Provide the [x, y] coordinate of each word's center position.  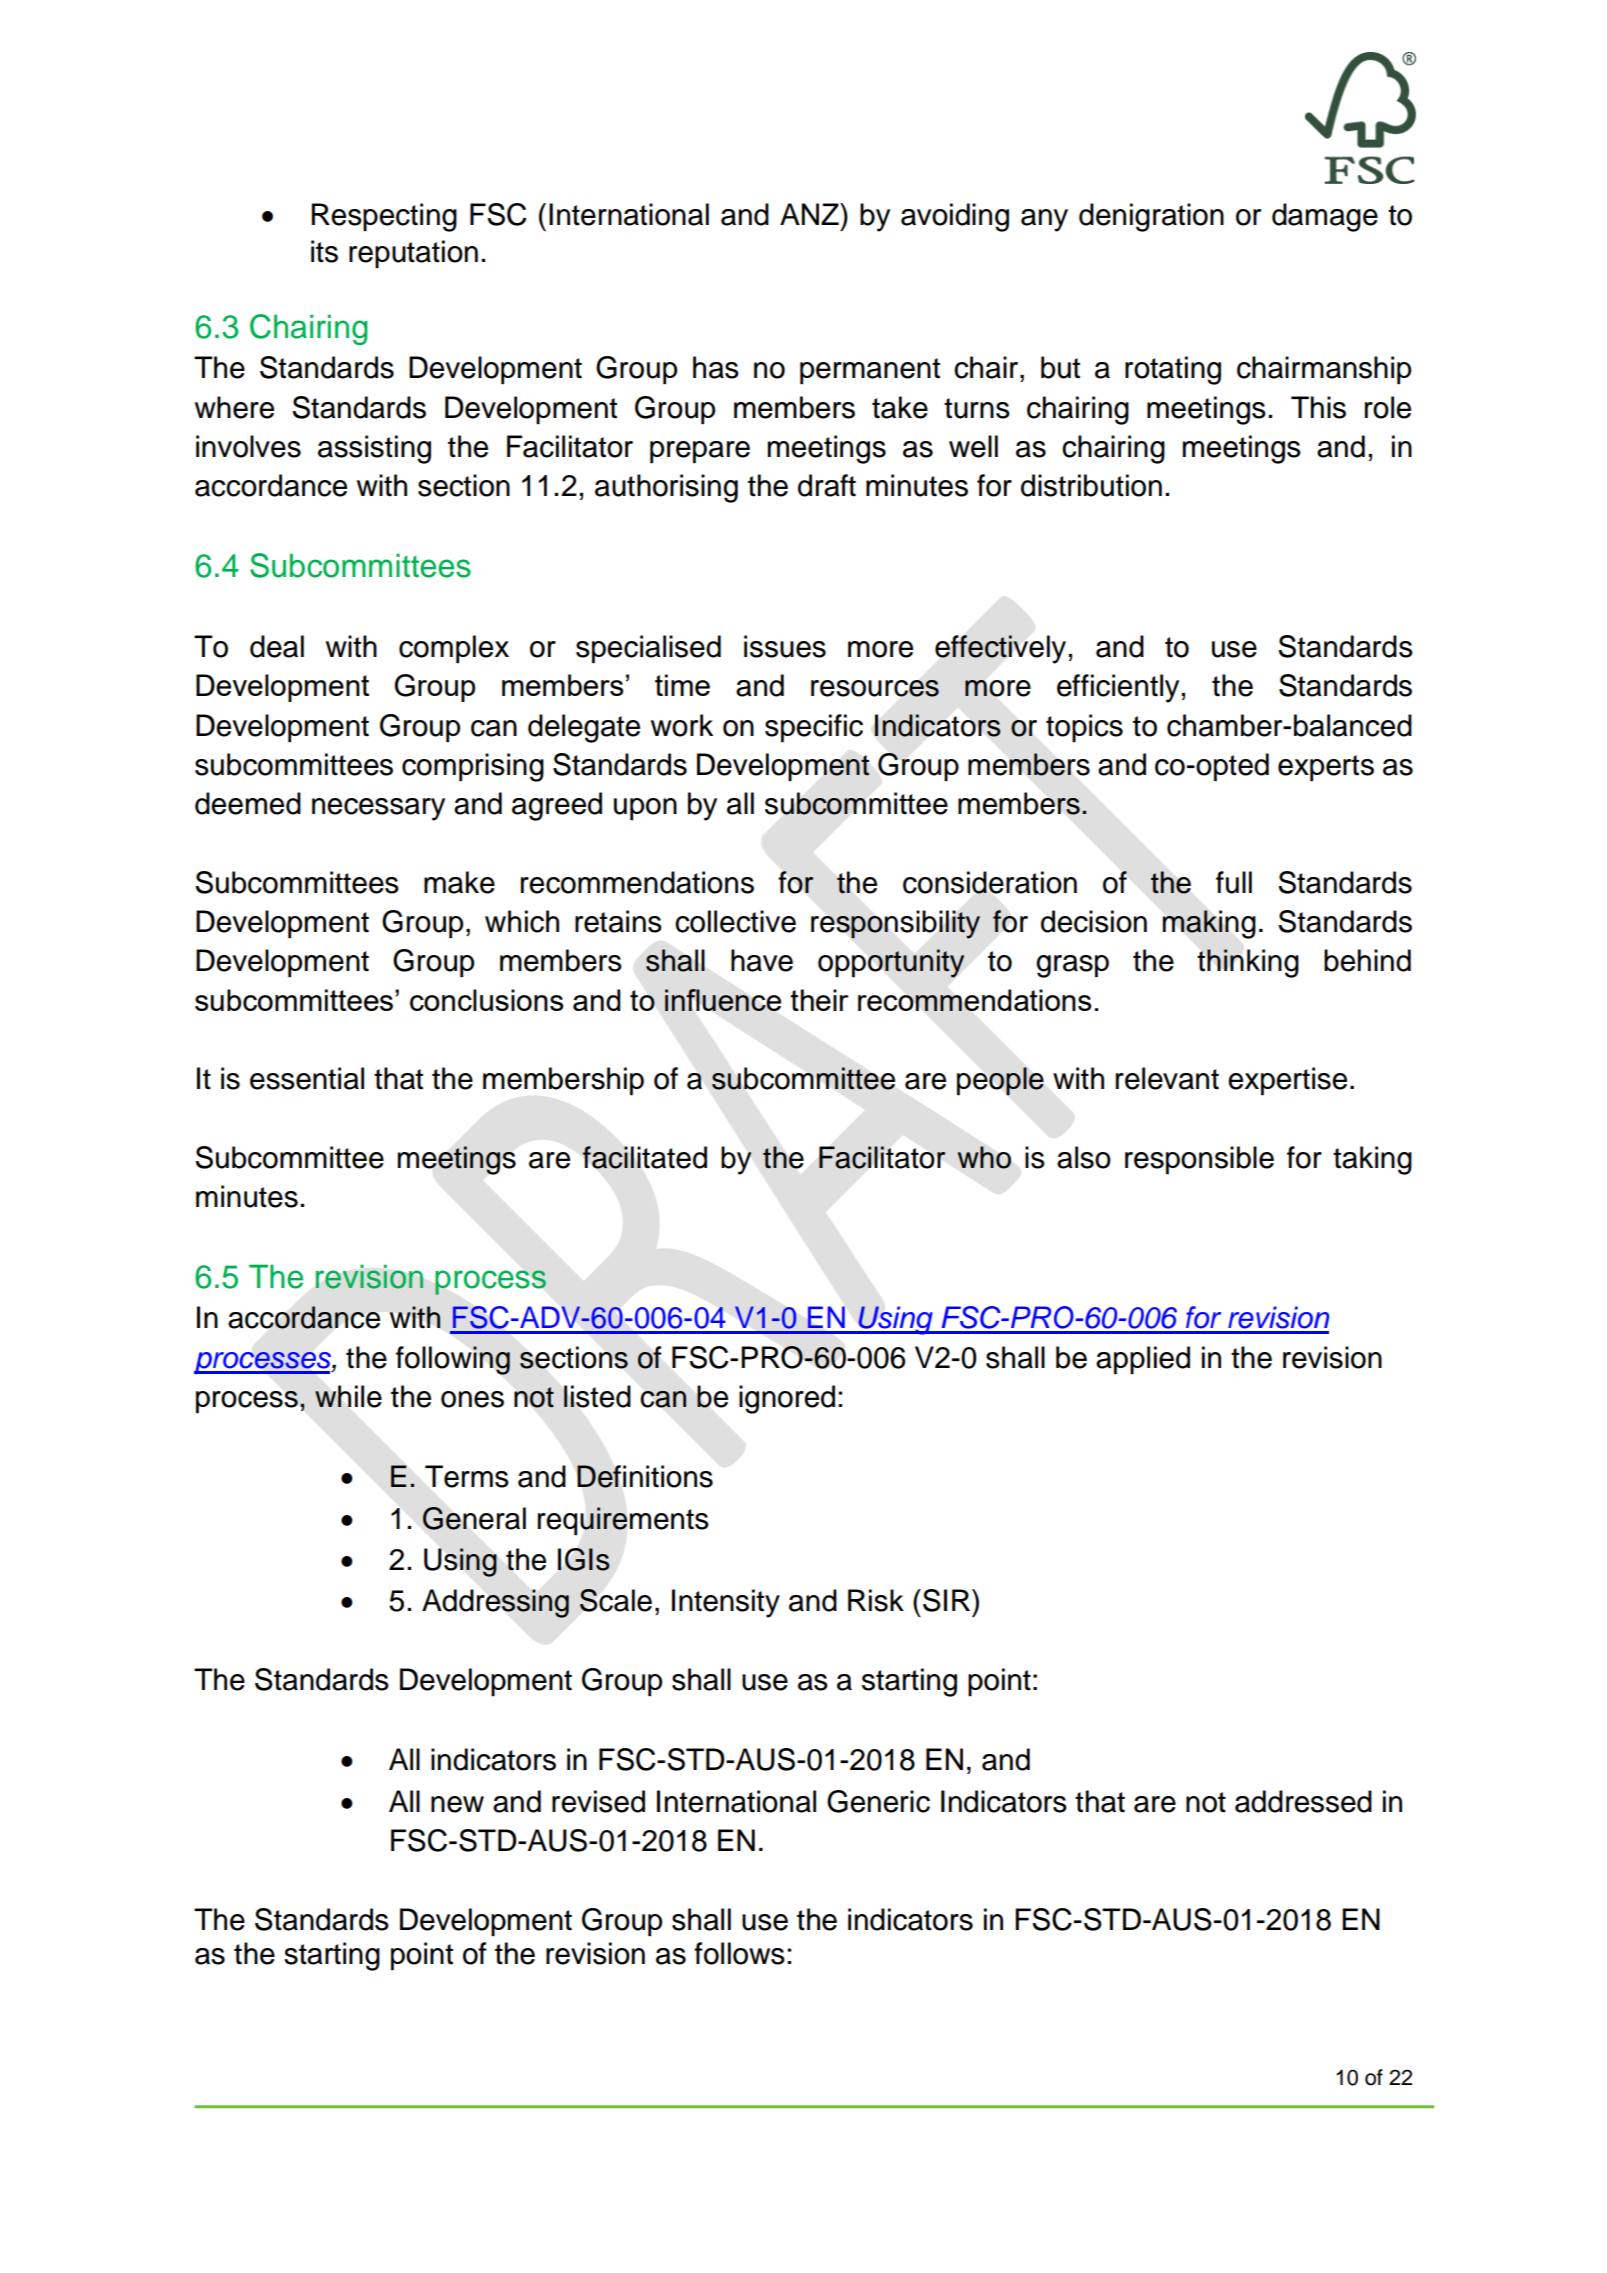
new [457, 1804]
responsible [1199, 1160]
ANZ [810, 214]
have [762, 960]
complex [454, 649]
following [453, 1360]
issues [785, 646]
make [459, 882]
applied [1143, 1360]
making [1209, 924]
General [474, 1518]
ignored [787, 1399]
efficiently [1118, 688]
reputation [413, 254]
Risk [876, 1600]
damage [1325, 217]
